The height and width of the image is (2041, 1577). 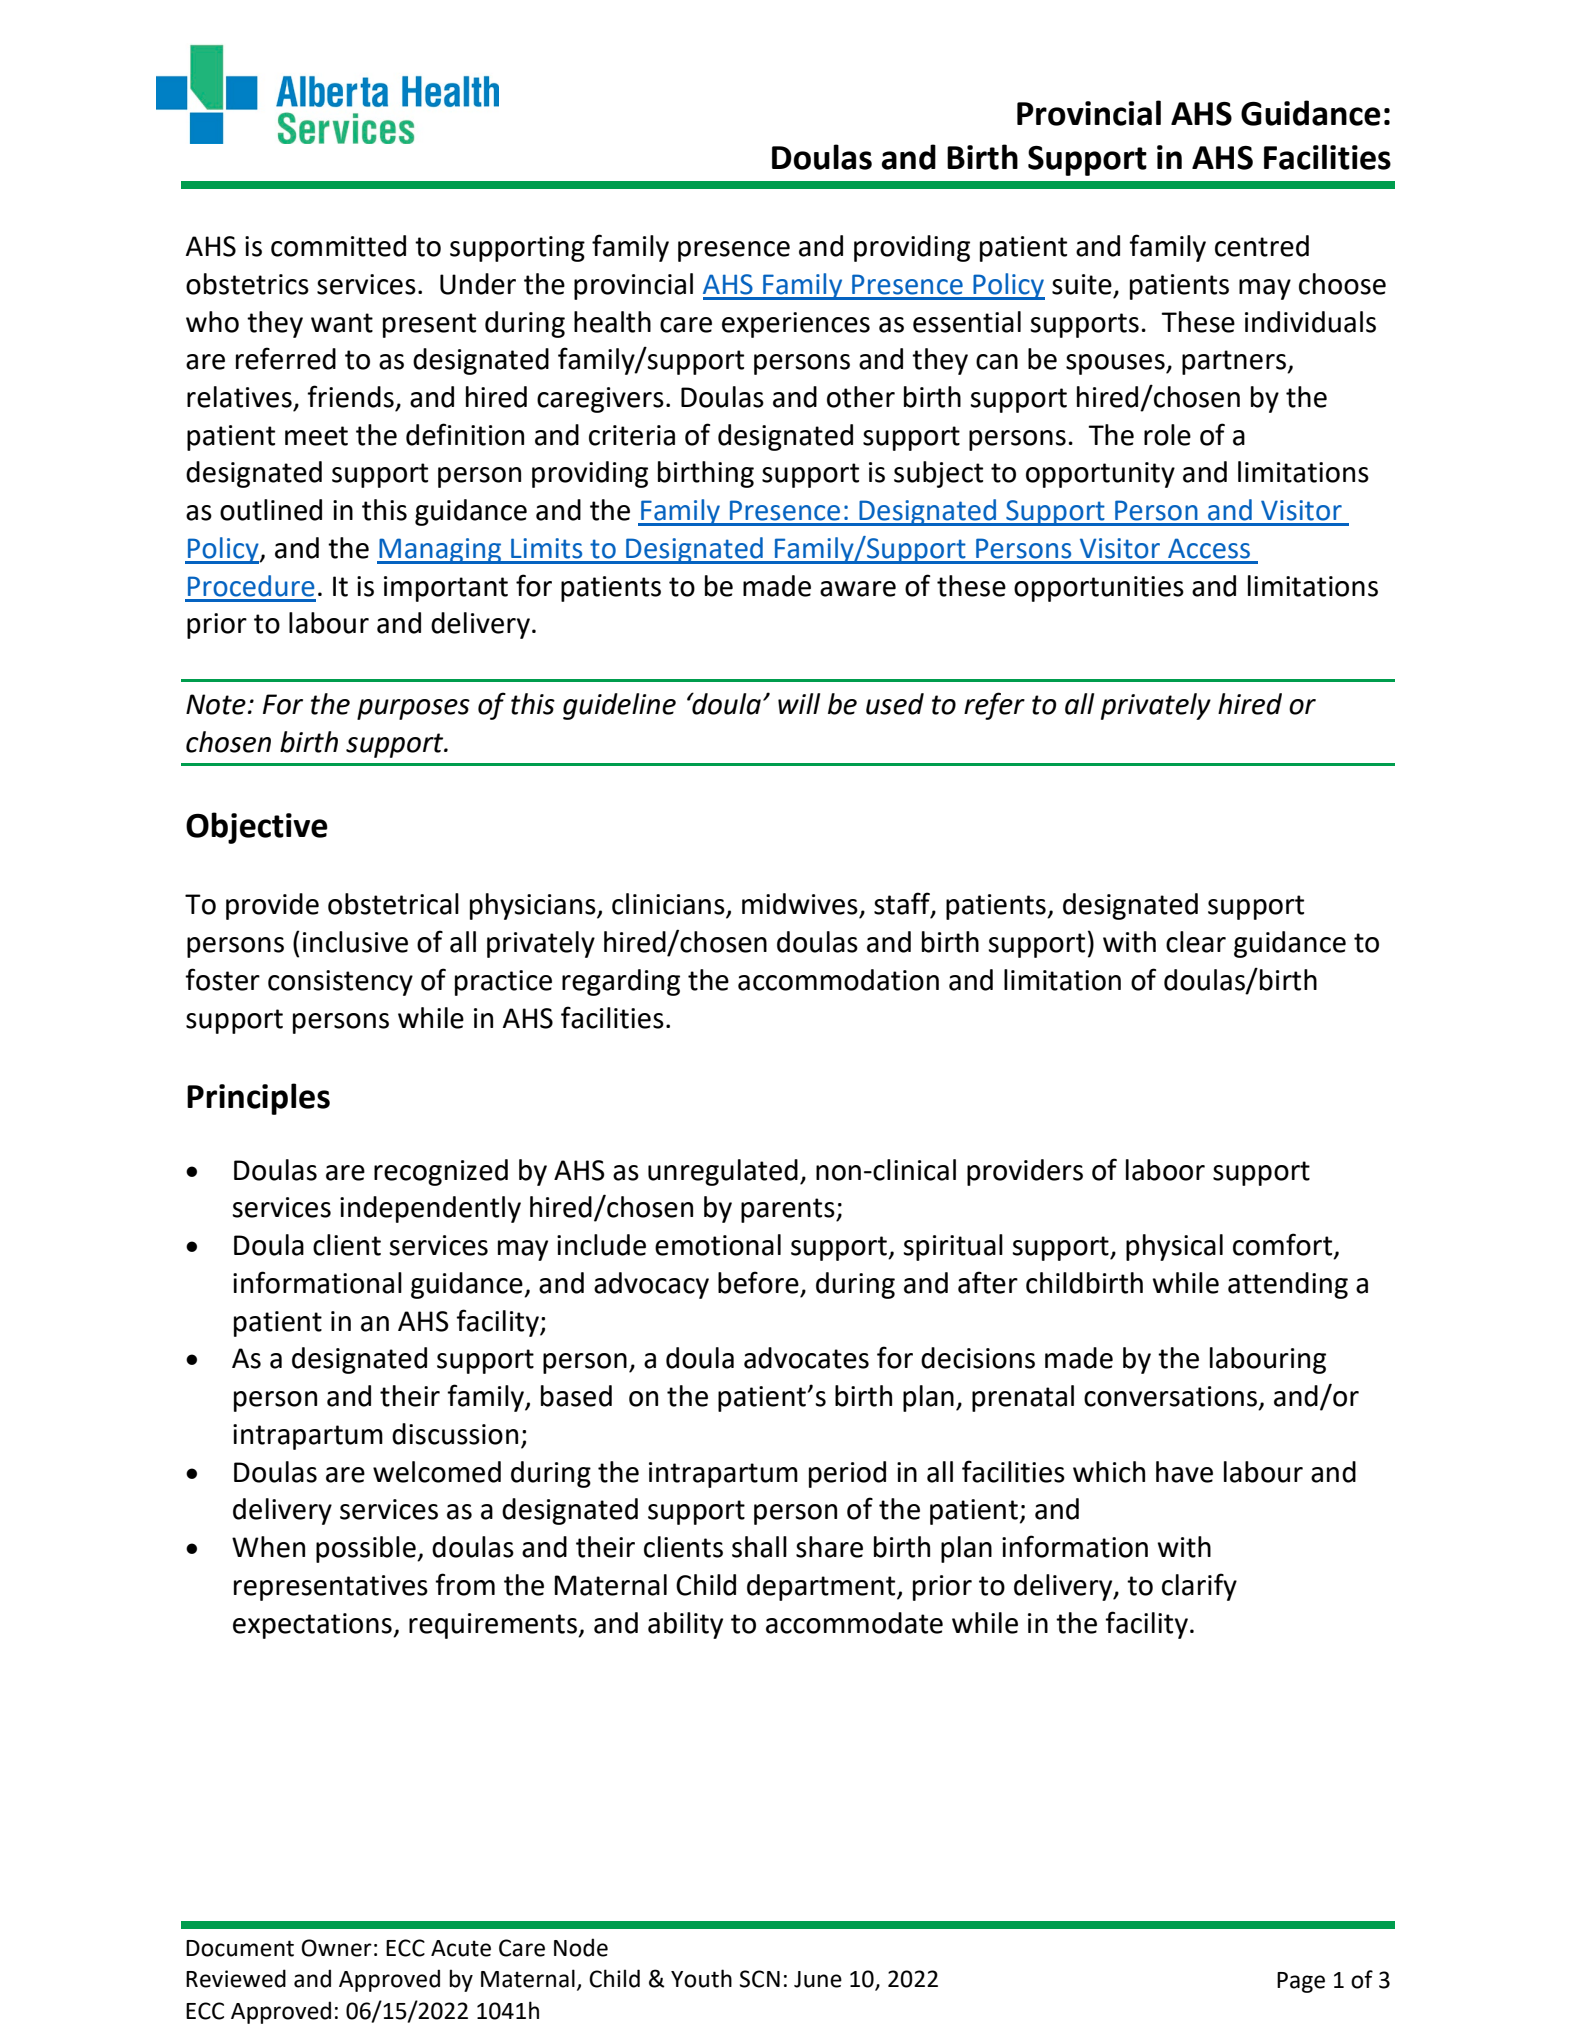 What do you see at coordinates (258, 1099) in the image?
I see `Principles` at bounding box center [258, 1099].
